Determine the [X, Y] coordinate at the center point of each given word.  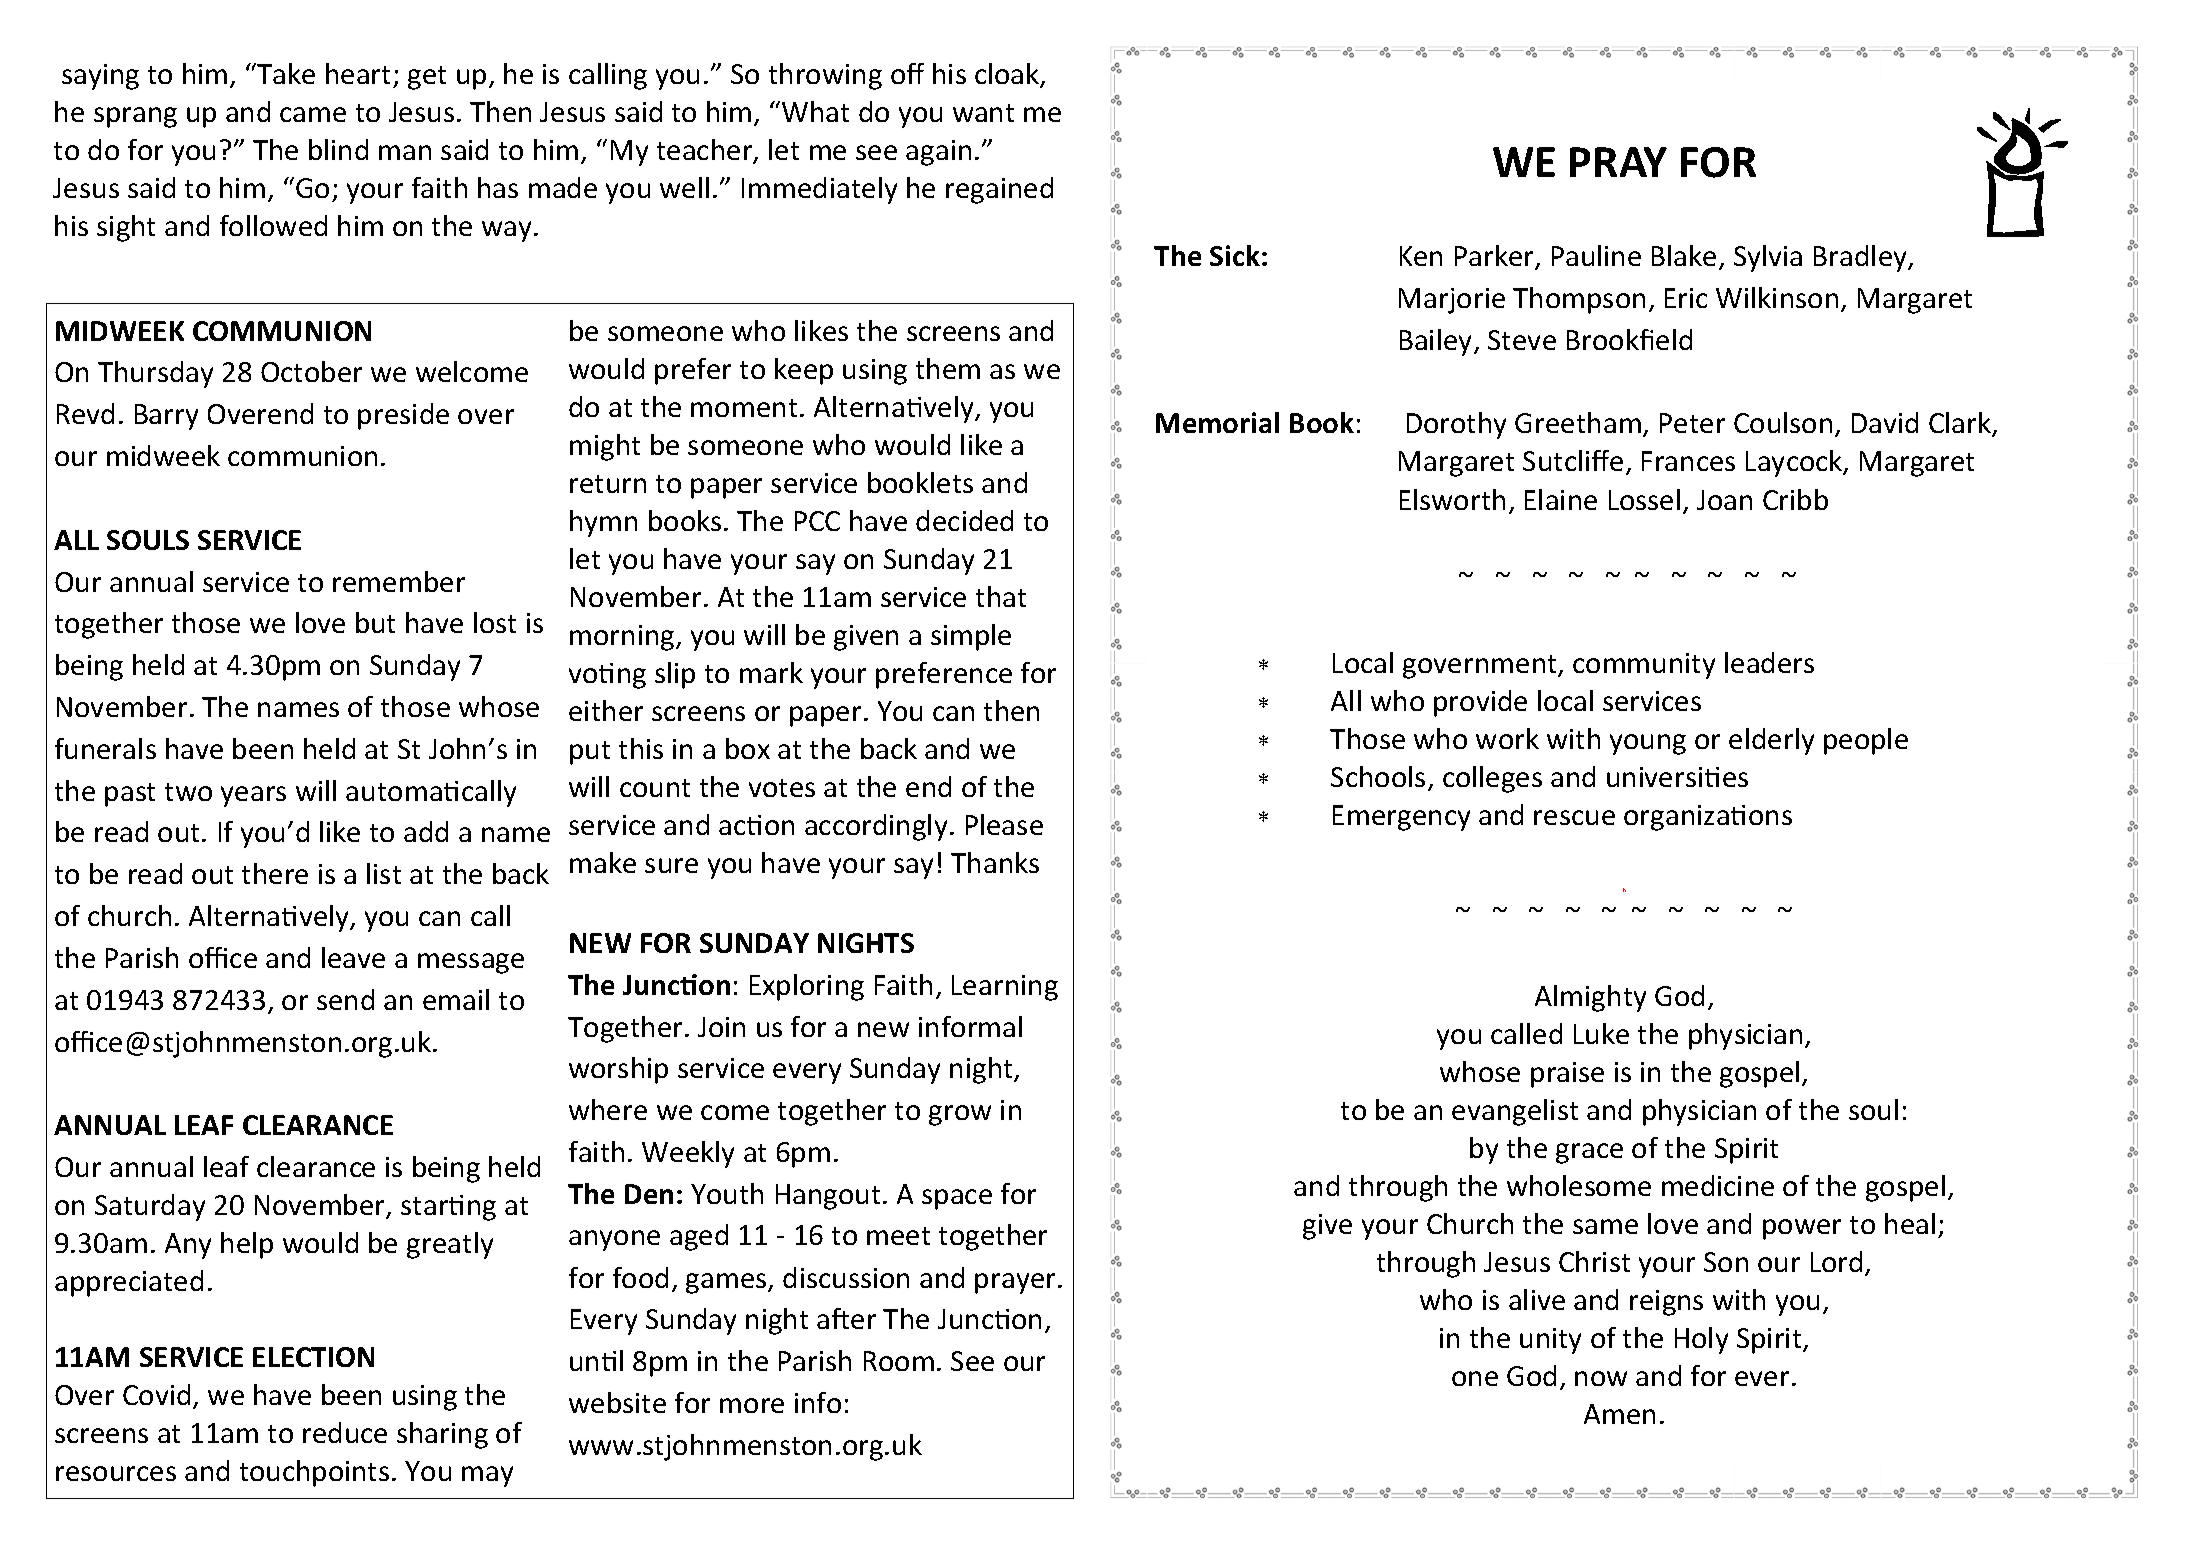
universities [1677, 777]
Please [1004, 824]
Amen [1619, 1414]
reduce [345, 1432]
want [983, 113]
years [253, 796]
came [313, 114]
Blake [1684, 255]
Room [899, 1361]
